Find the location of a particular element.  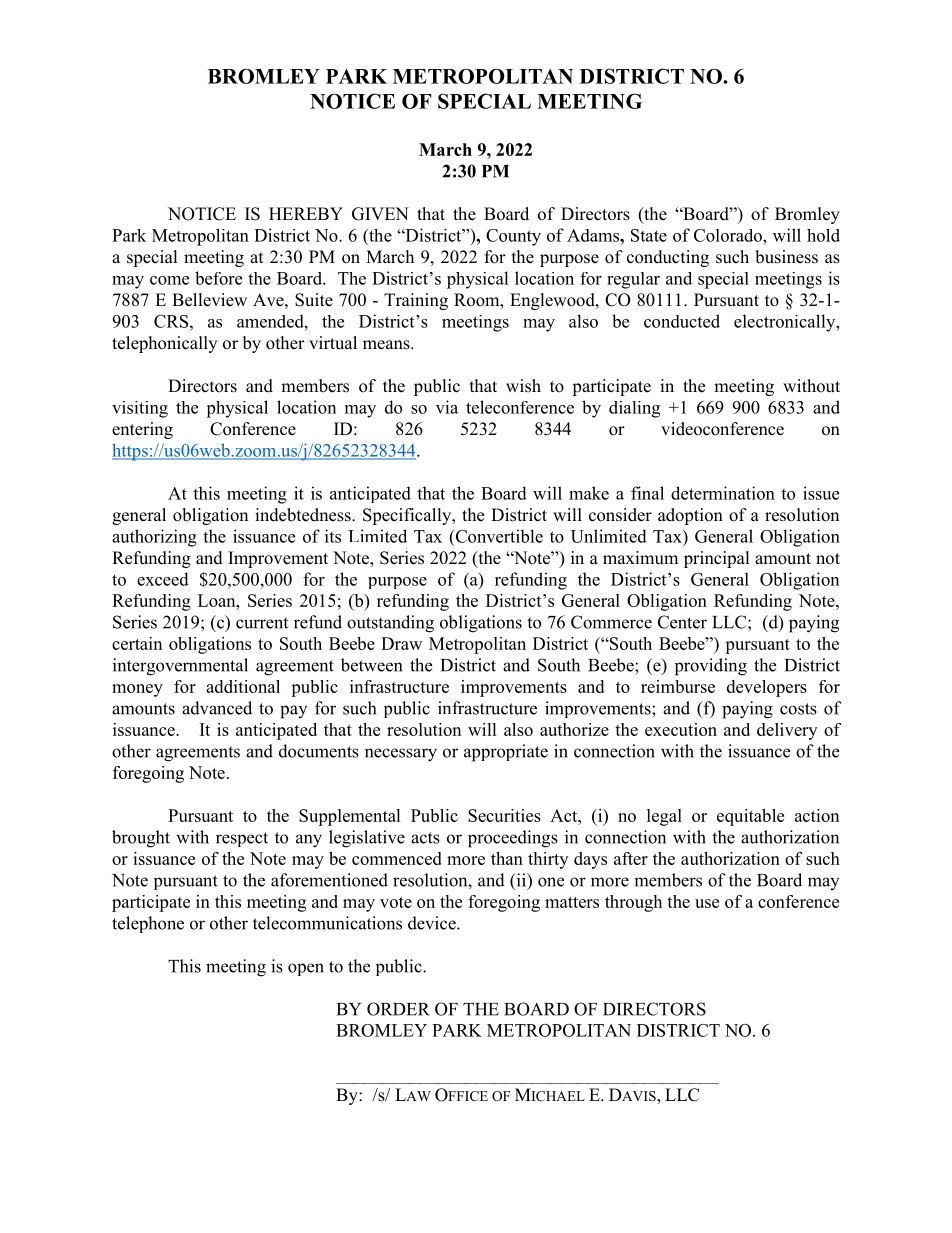

before is located at coordinates (218, 278).
